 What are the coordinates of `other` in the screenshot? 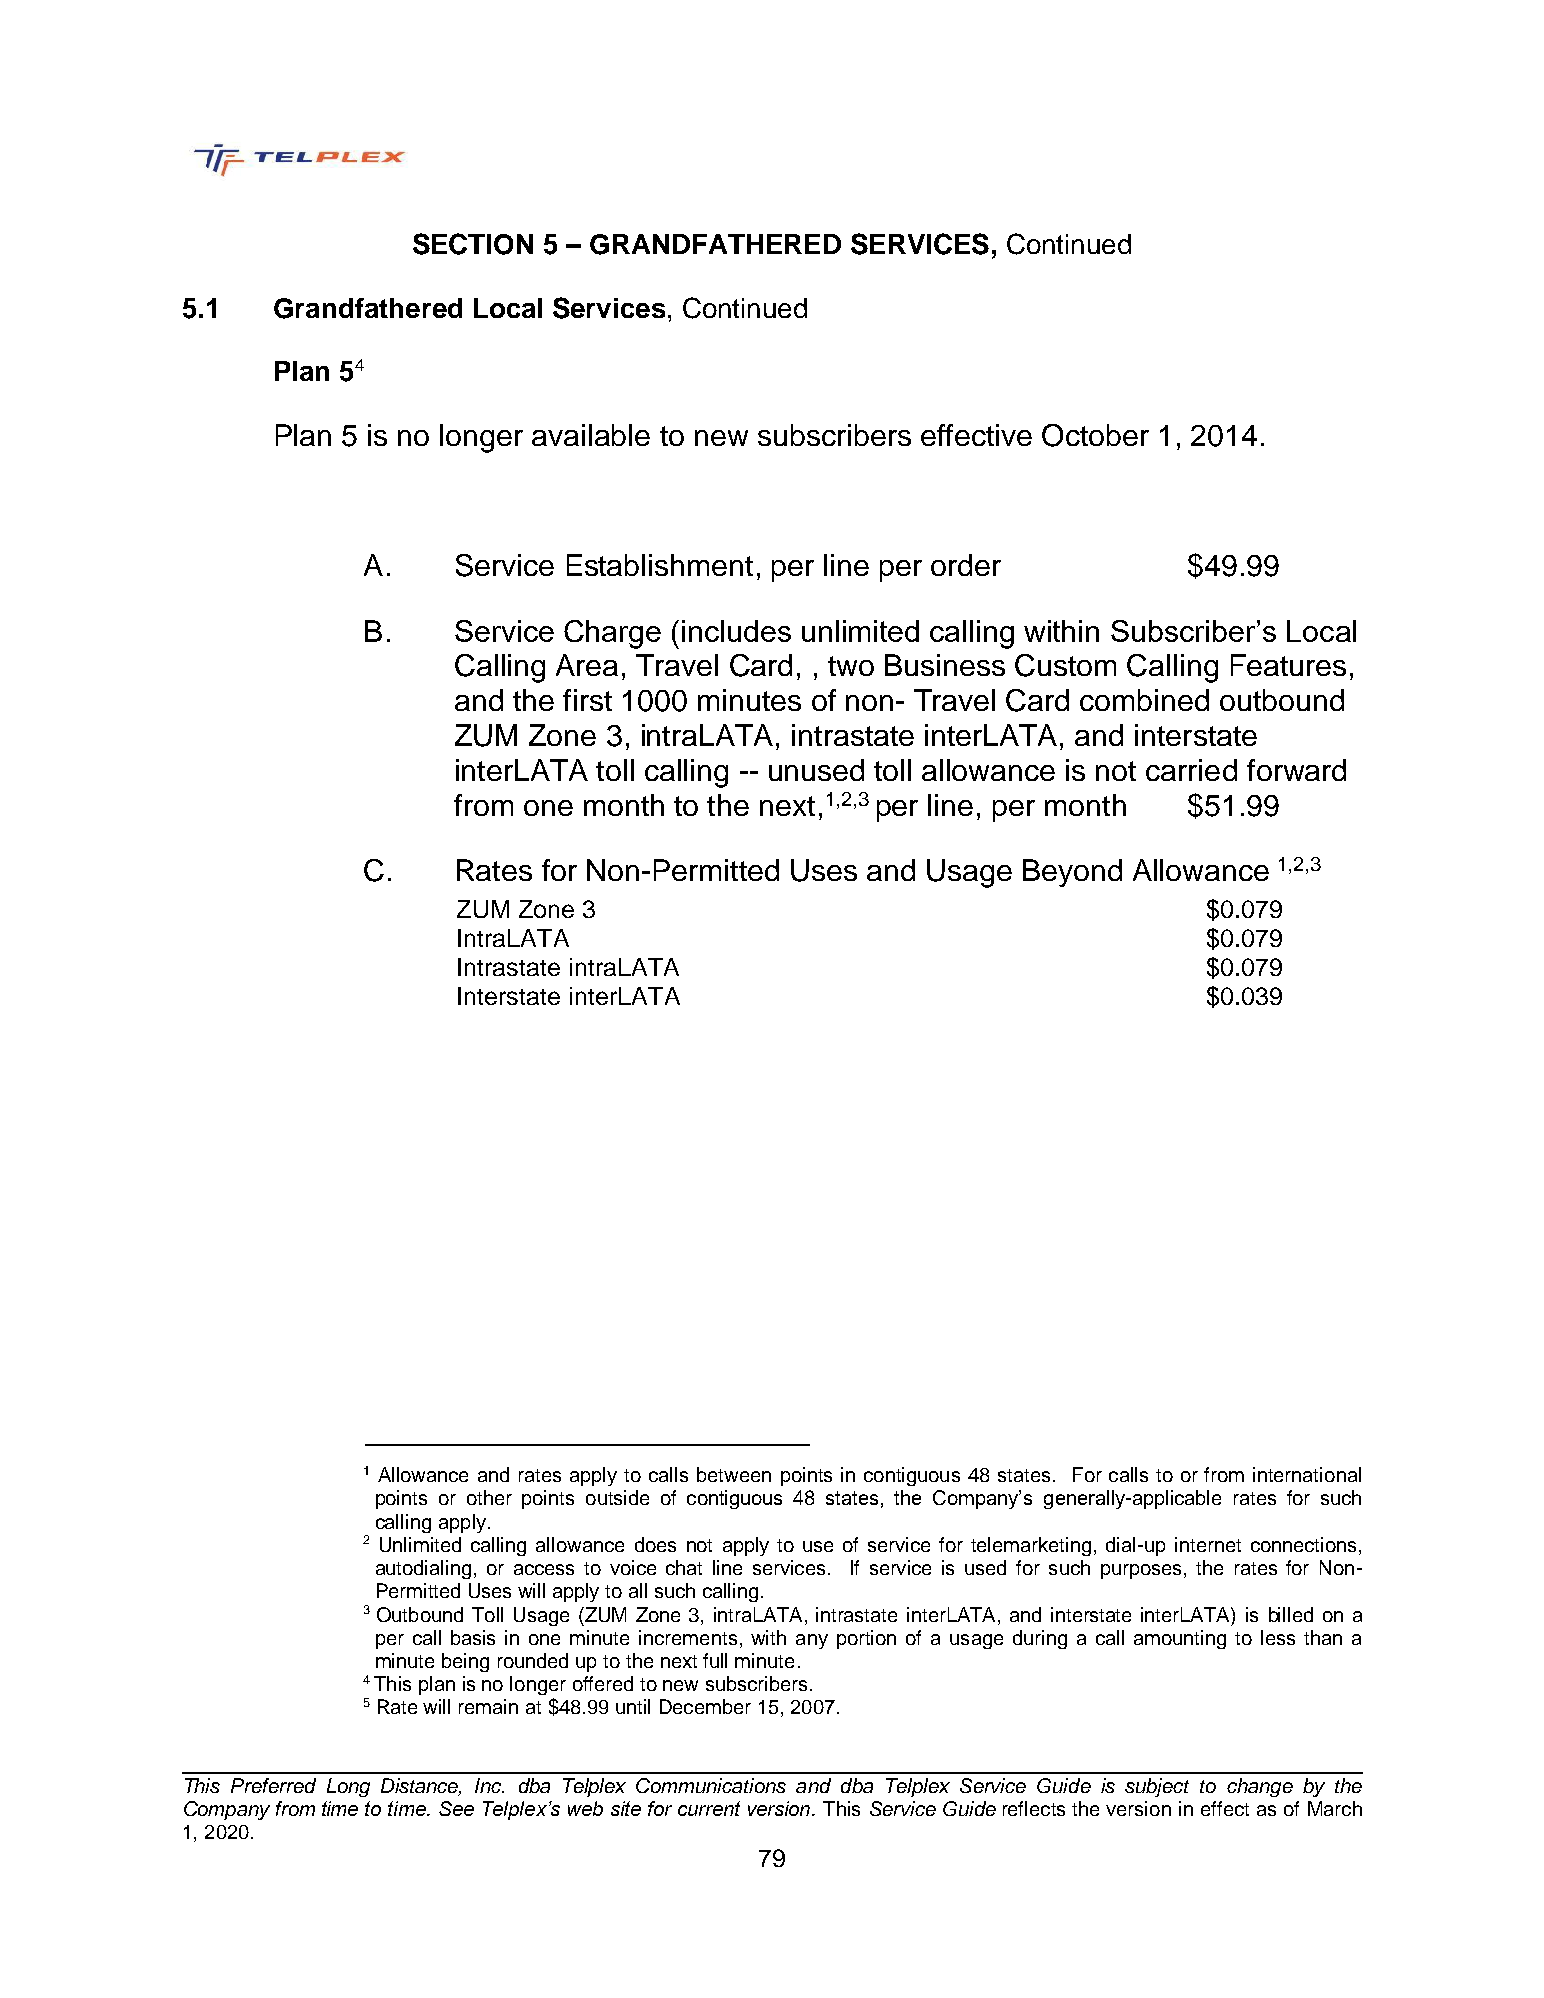 It's located at (489, 1497).
